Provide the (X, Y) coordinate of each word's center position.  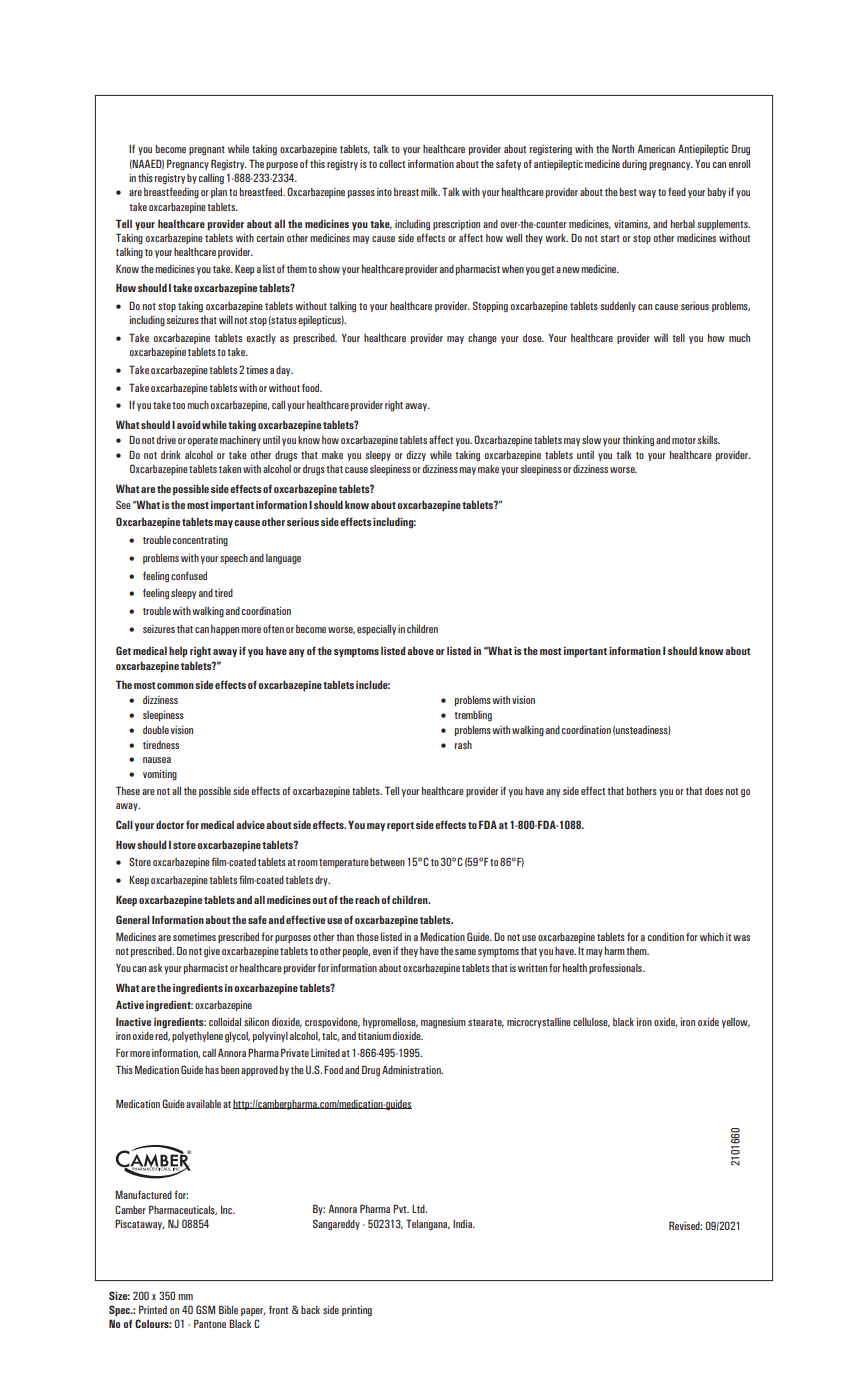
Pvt (401, 1208)
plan (219, 193)
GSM (205, 1309)
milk (430, 192)
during (634, 165)
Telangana (428, 1225)
